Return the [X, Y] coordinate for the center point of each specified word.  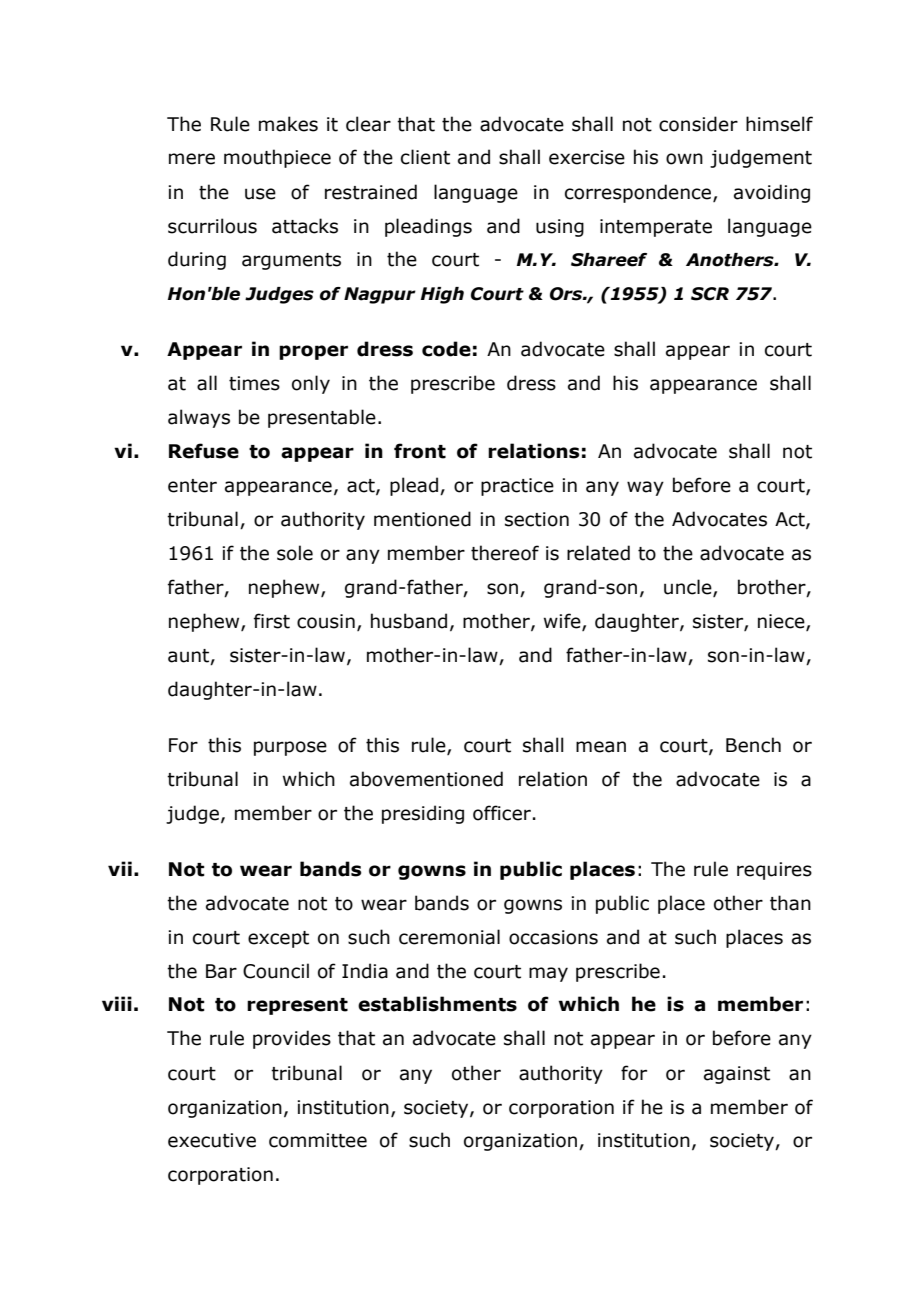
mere [192, 159]
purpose [290, 748]
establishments [437, 1004]
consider [698, 124]
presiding [423, 814]
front [420, 451]
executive [212, 1140]
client [425, 157]
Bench [753, 745]
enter [192, 486]
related [598, 553]
